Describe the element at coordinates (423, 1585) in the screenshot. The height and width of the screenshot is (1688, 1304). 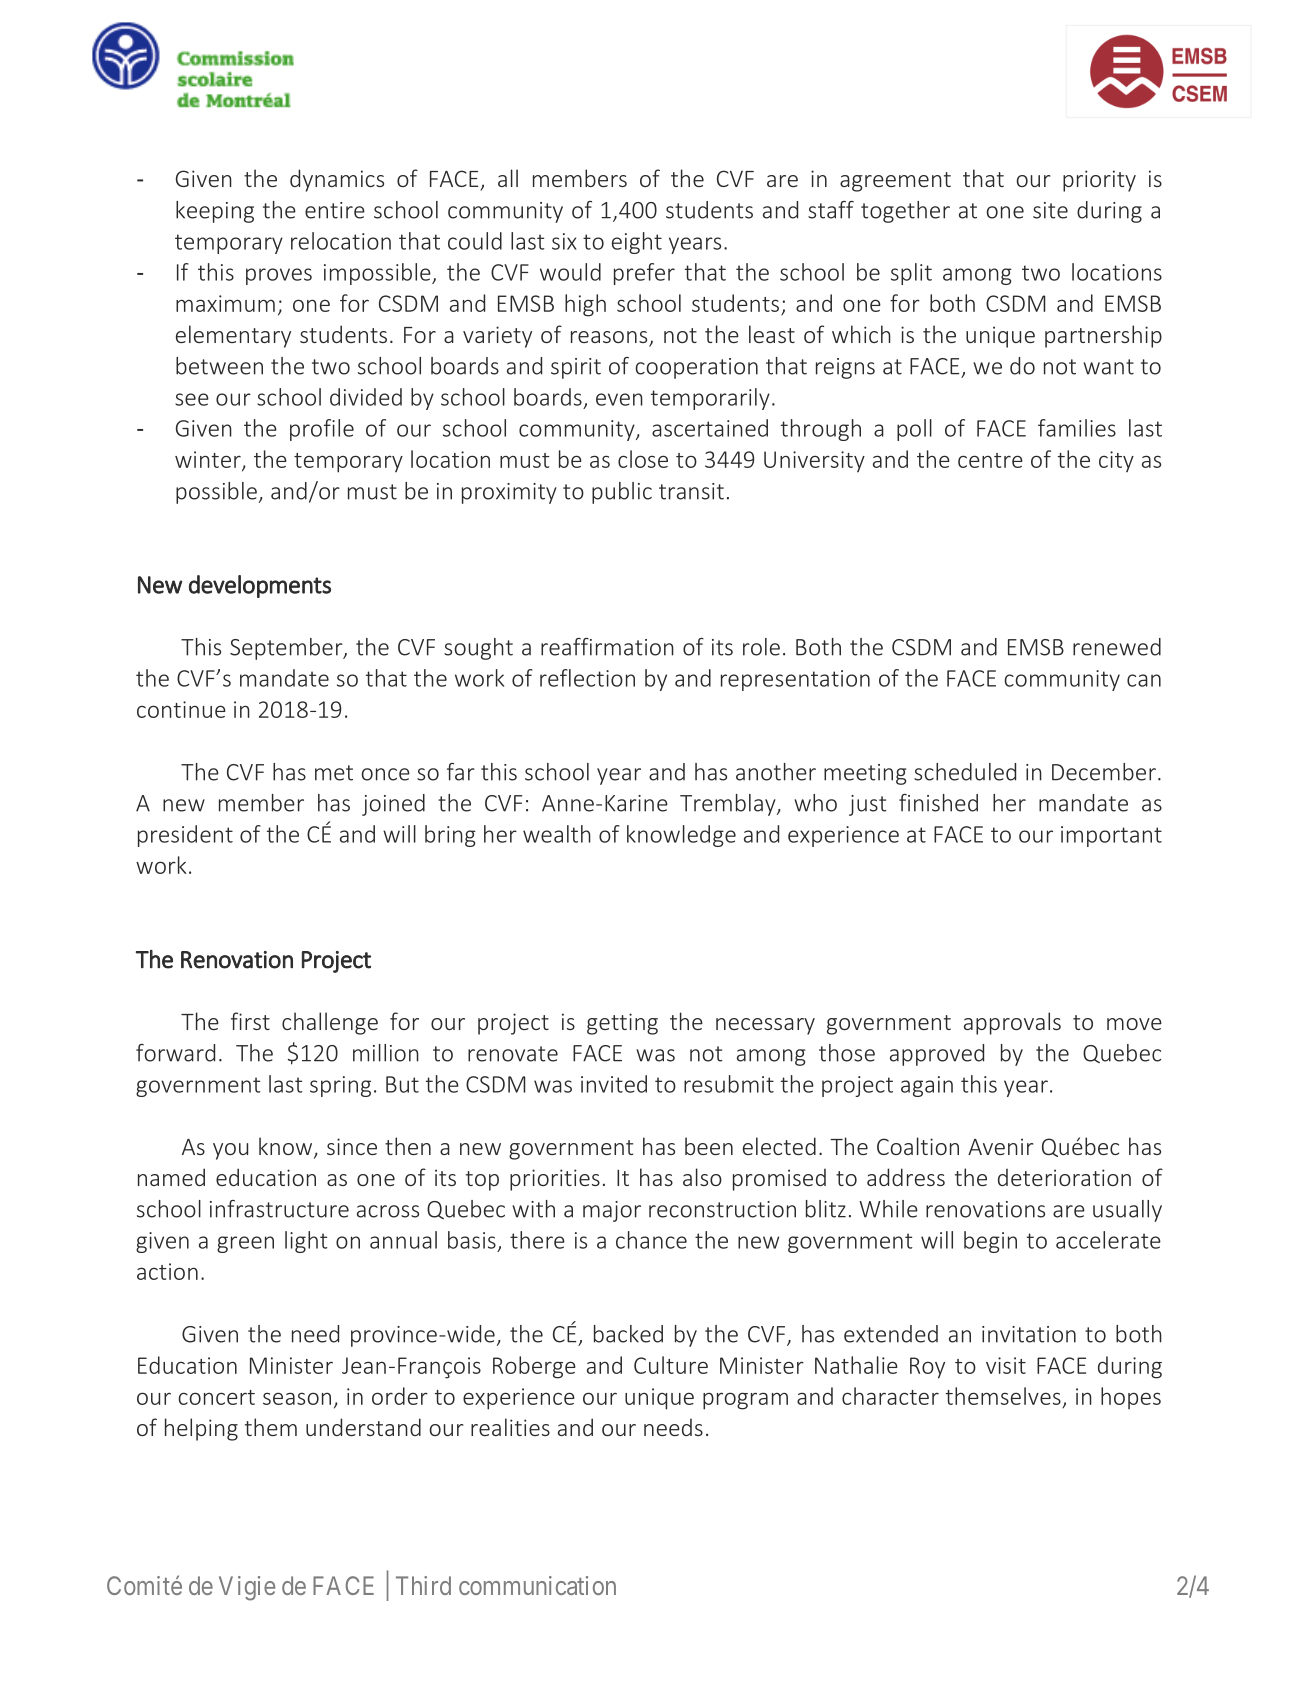
I see `Third` at that location.
